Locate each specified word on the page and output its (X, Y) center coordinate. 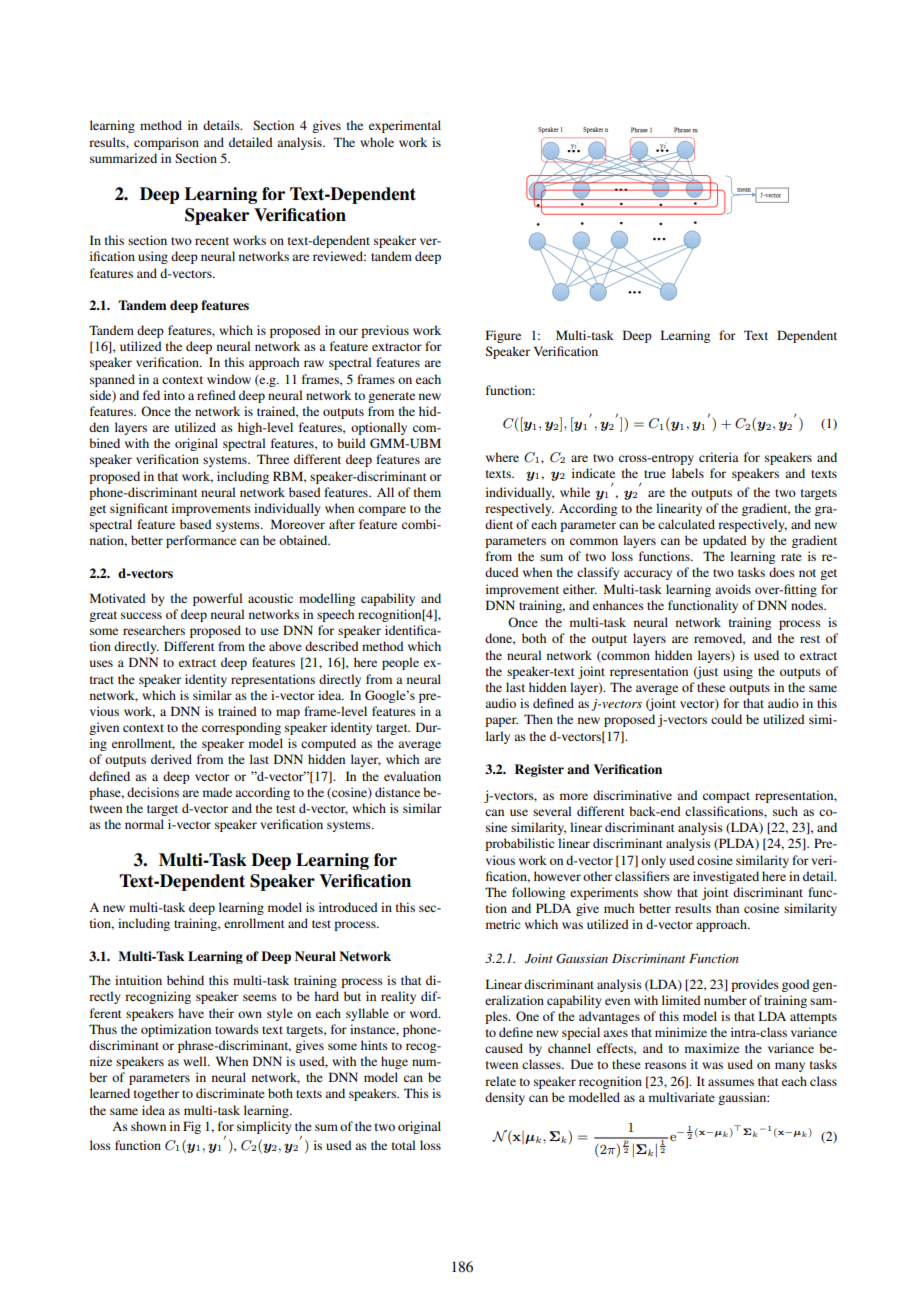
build (351, 443)
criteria (719, 457)
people (400, 663)
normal (144, 824)
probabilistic (519, 844)
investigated (726, 877)
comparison (166, 143)
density (505, 1098)
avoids (733, 589)
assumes (731, 1082)
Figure (503, 336)
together (156, 1094)
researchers (154, 630)
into (174, 395)
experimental (405, 126)
